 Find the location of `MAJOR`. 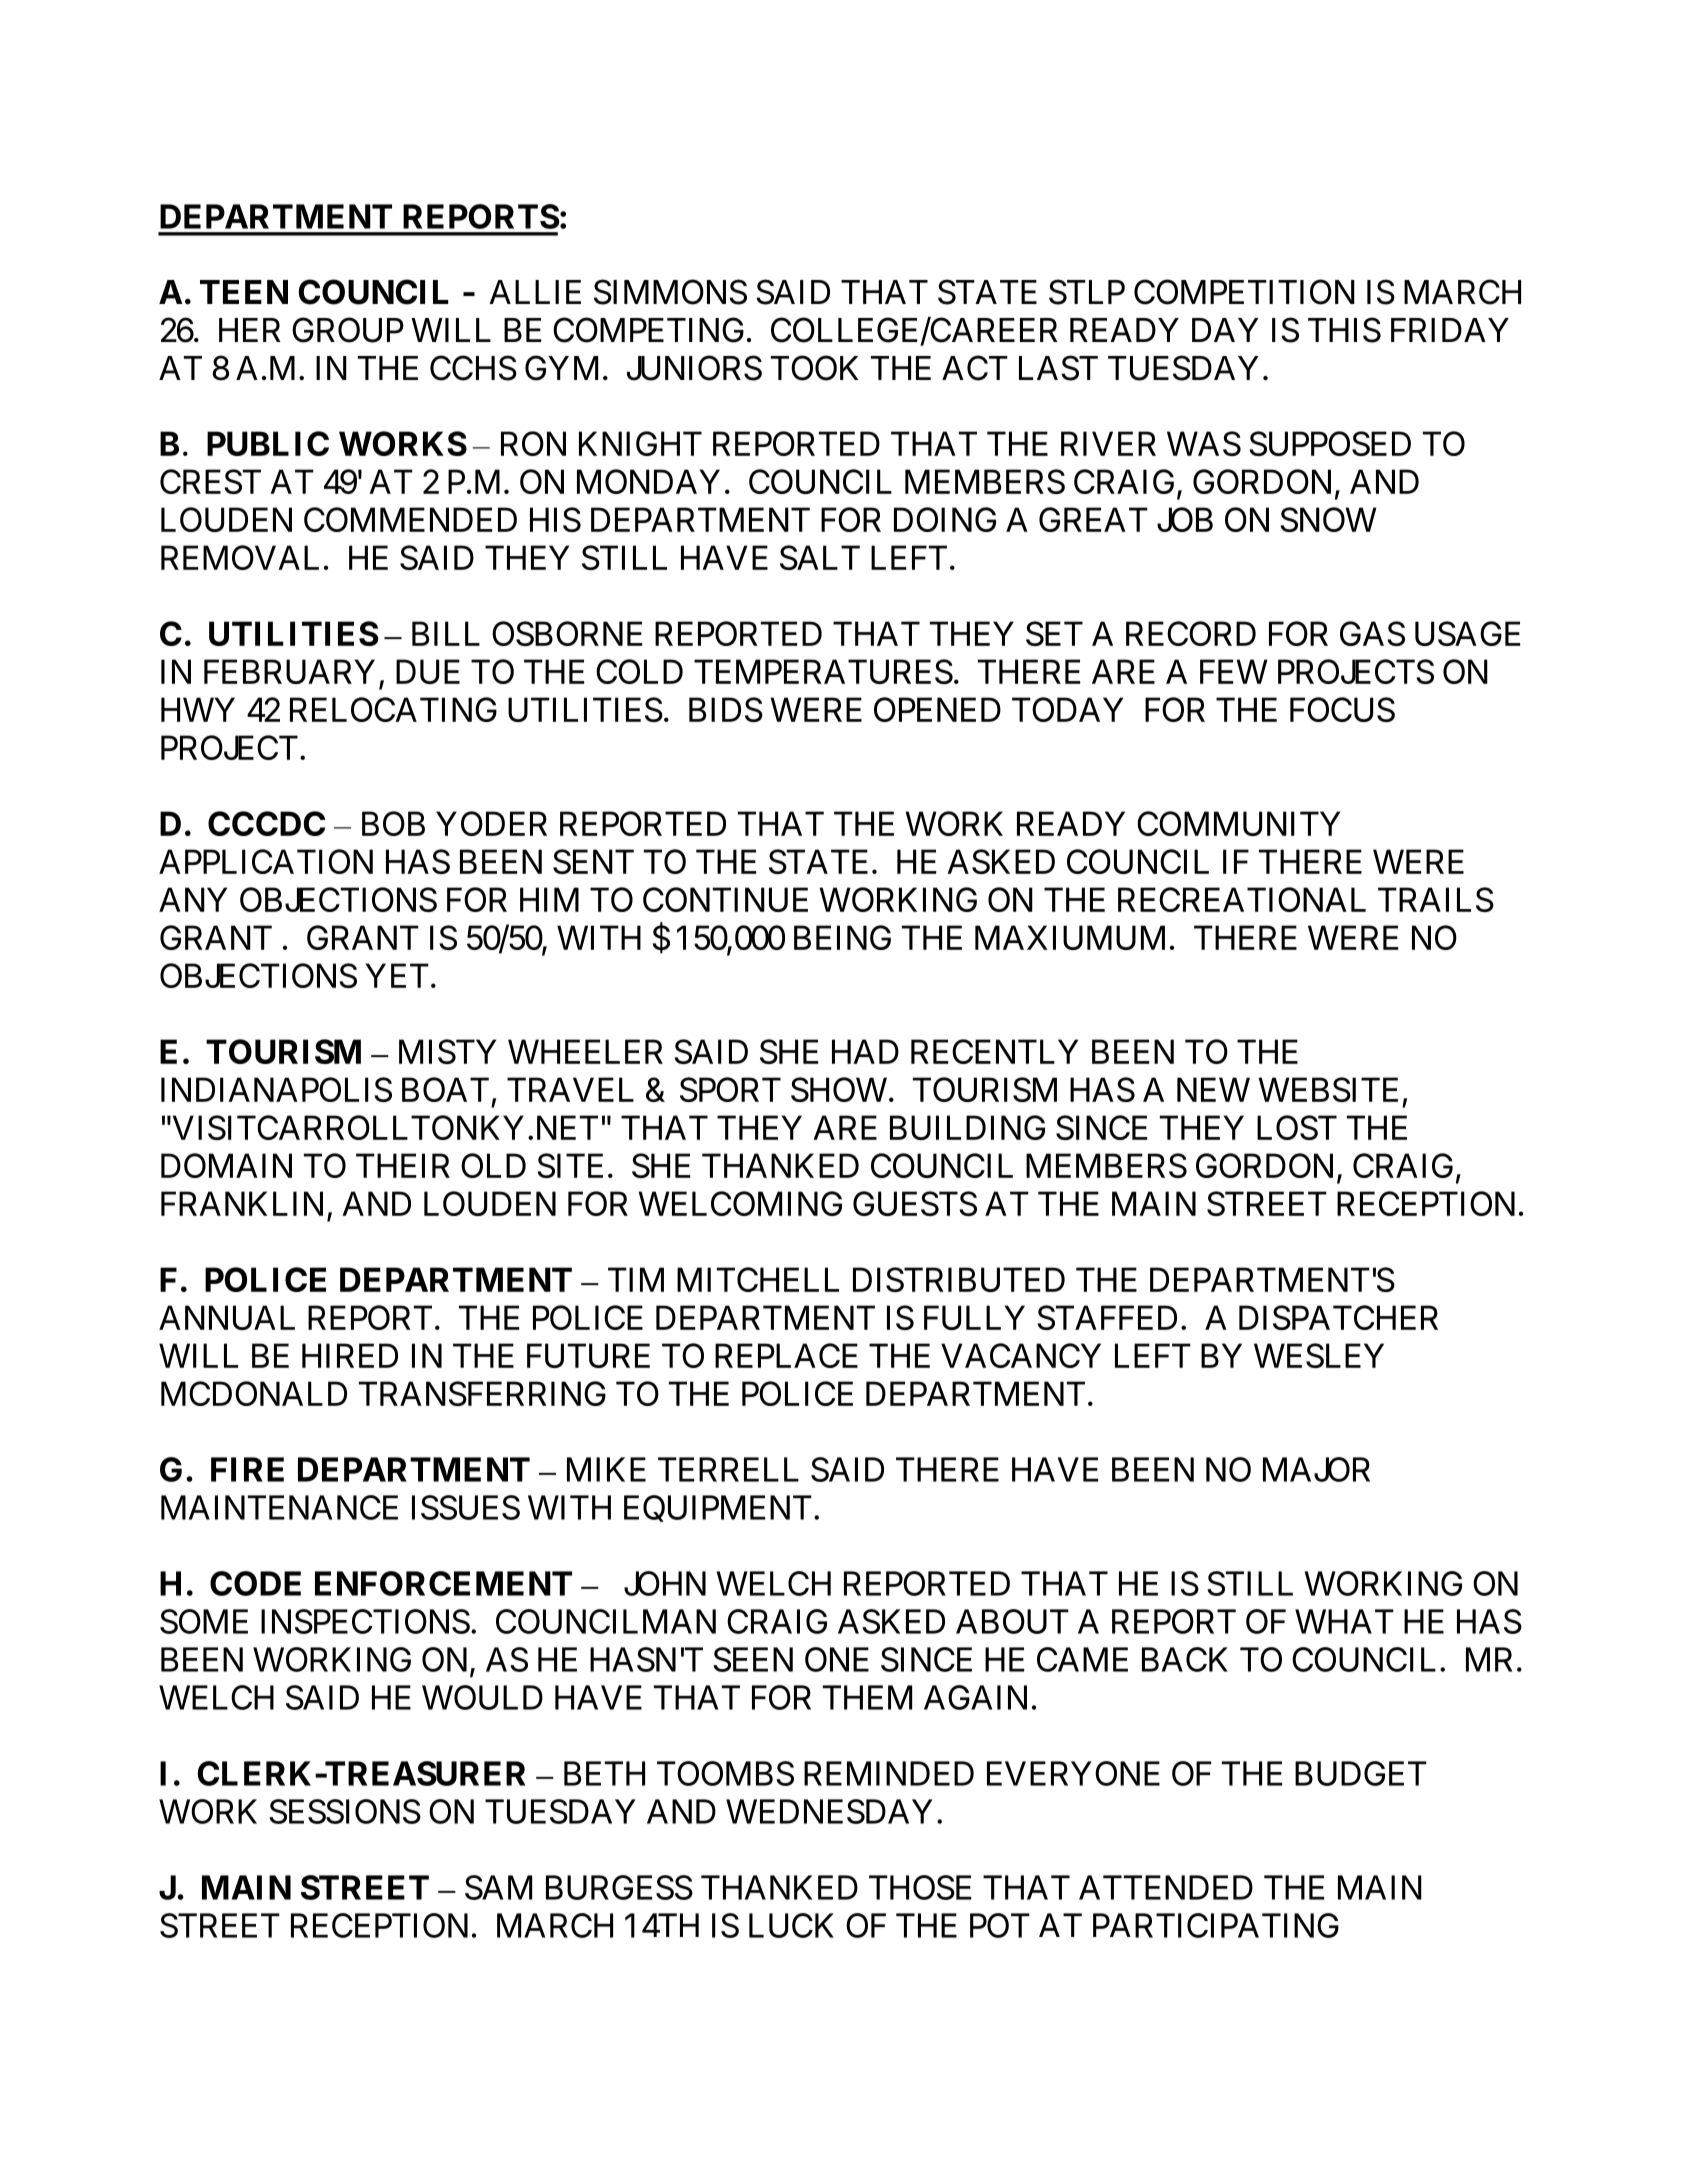

MAJOR is located at coordinates (1316, 1469).
